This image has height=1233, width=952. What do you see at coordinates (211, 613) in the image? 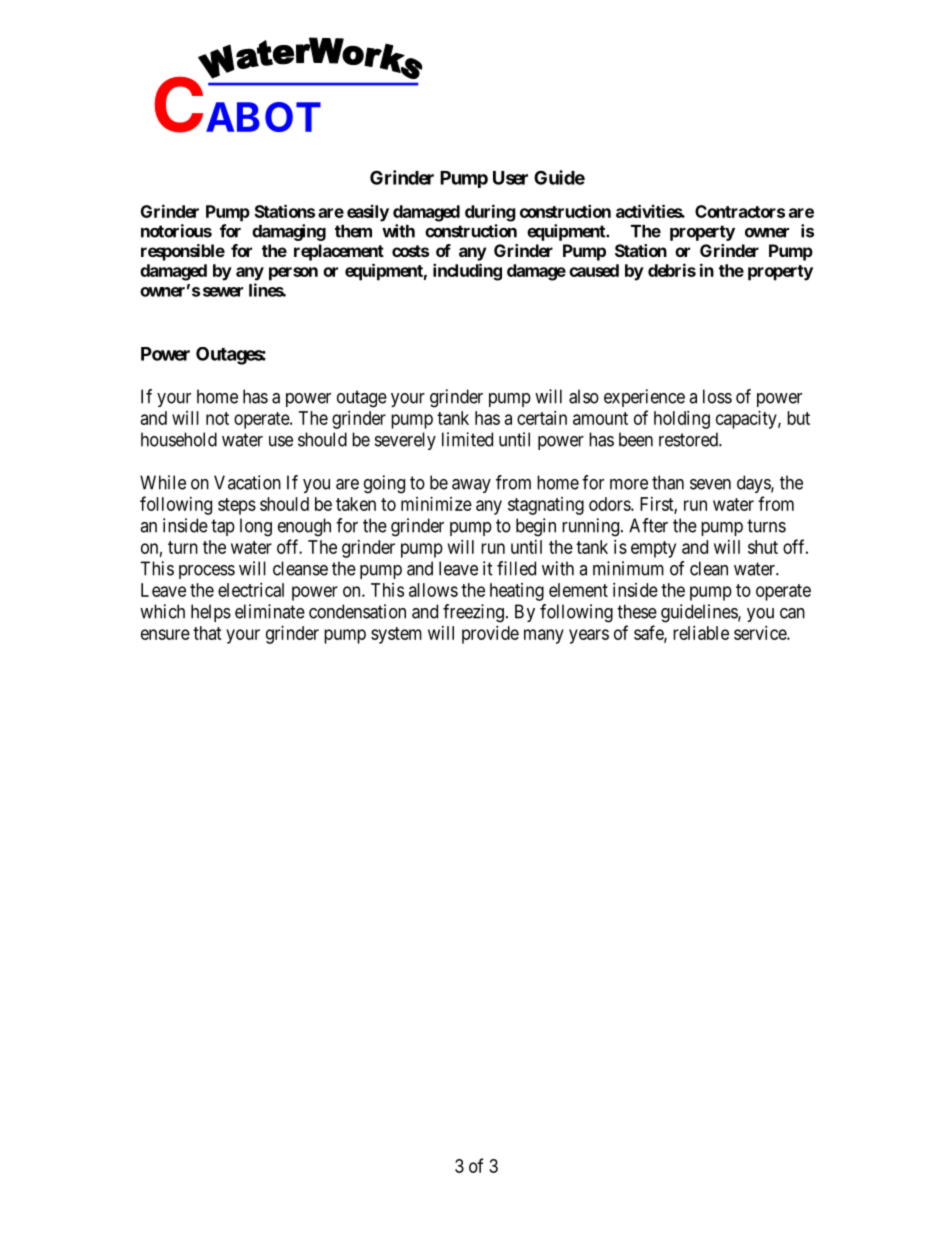
I see `helps` at bounding box center [211, 613].
